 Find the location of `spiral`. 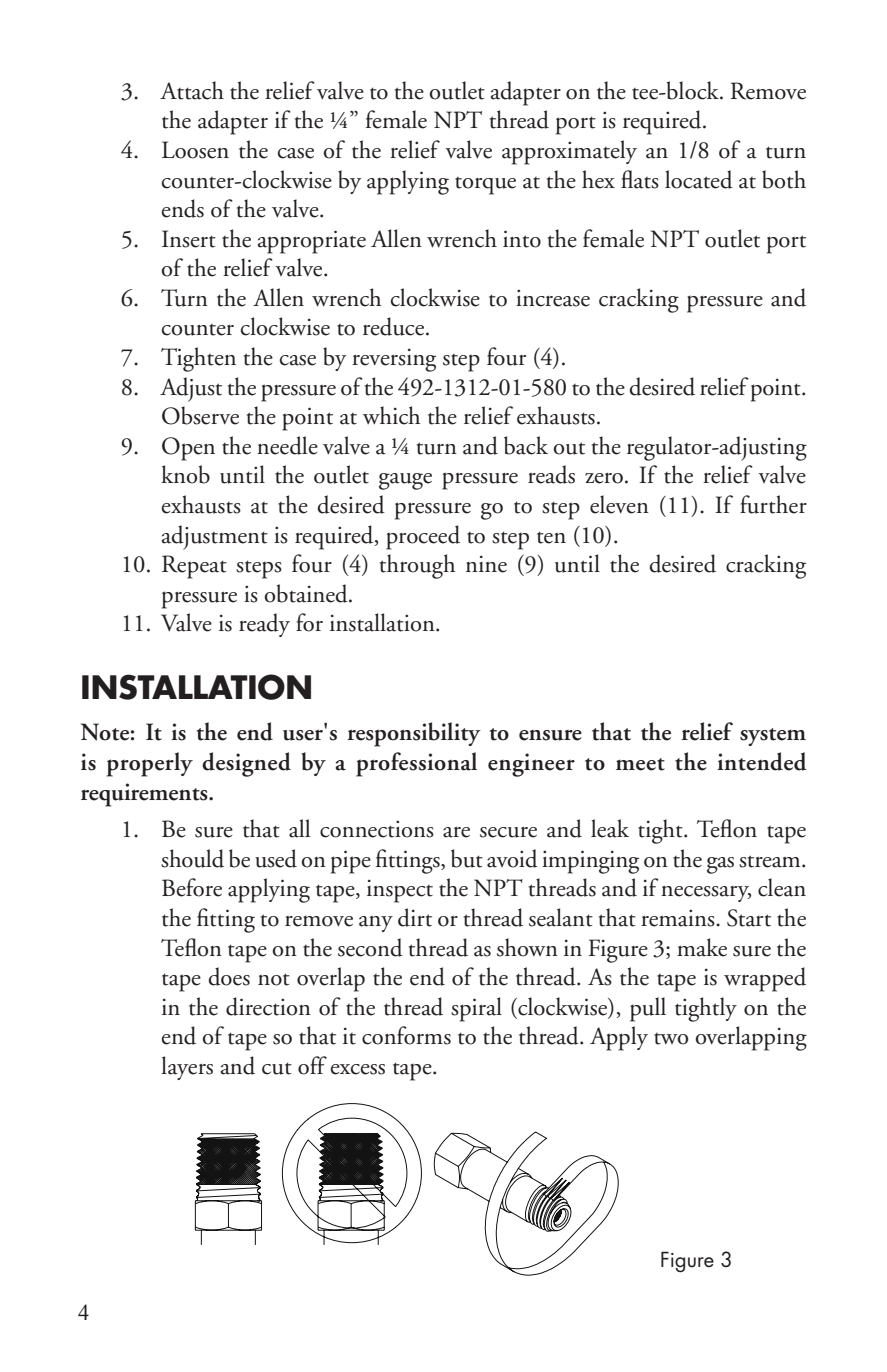

spiral is located at coordinates (476, 1009).
